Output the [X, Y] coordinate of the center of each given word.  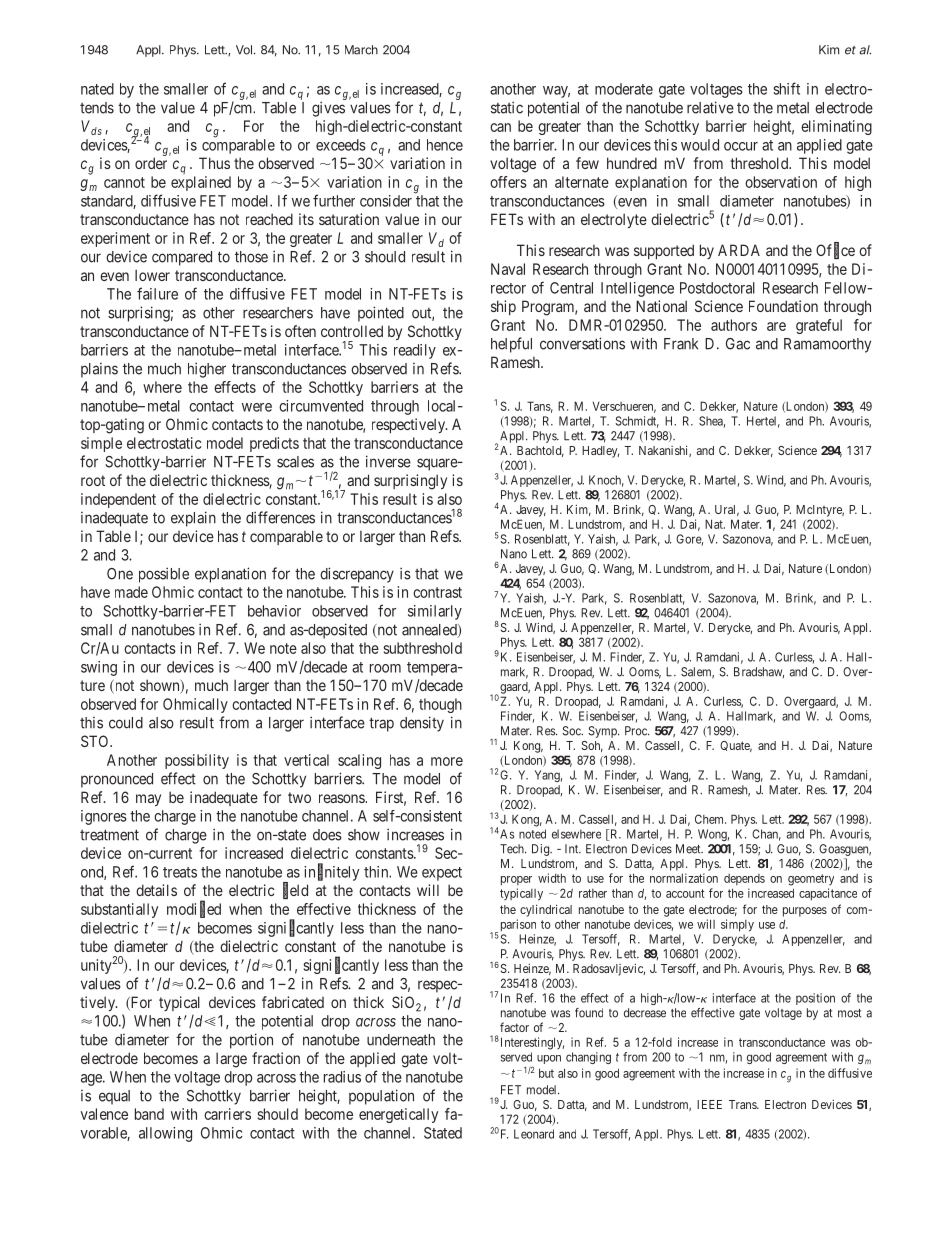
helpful [511, 345]
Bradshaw [759, 672]
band [149, 1114]
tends [97, 108]
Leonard [534, 1134]
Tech [513, 849]
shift [786, 88]
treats [180, 872]
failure [157, 293]
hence [445, 145]
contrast [437, 592]
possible [164, 575]
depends [744, 879]
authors [734, 325]
